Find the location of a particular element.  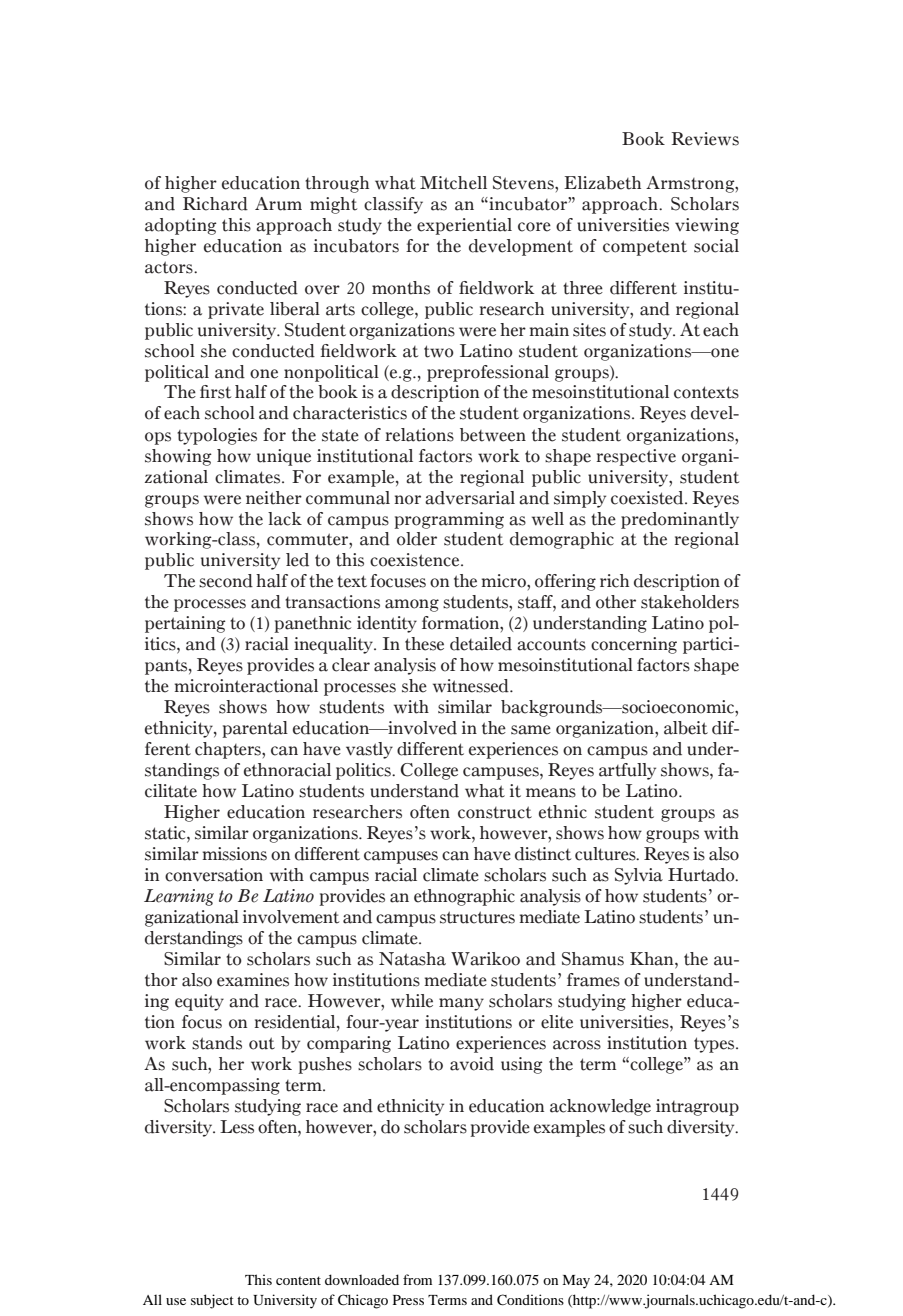

Elizabeth is located at coordinates (602, 183).
